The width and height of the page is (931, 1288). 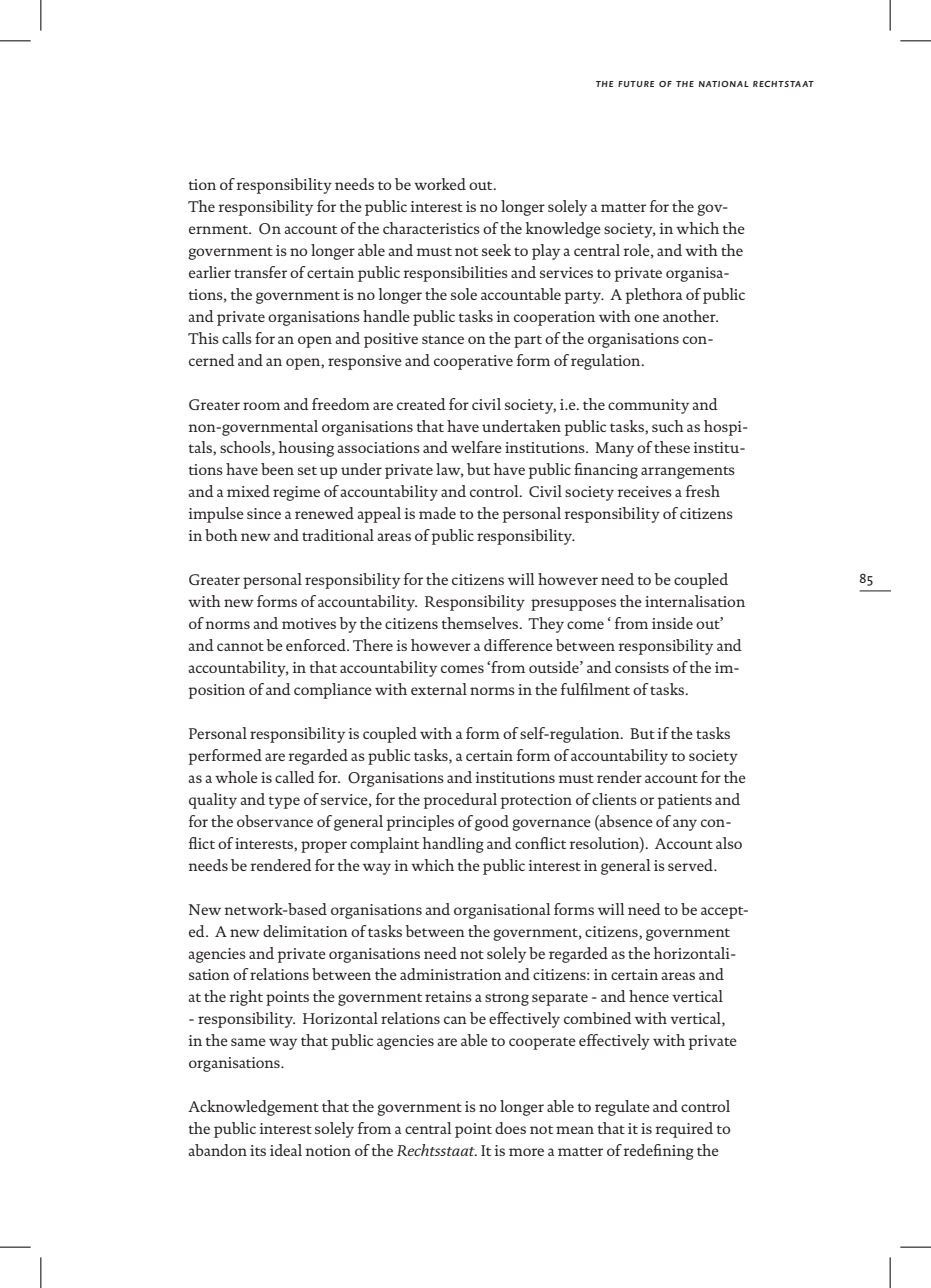 What do you see at coordinates (260, 272) in the page?
I see `transfer` at bounding box center [260, 272].
